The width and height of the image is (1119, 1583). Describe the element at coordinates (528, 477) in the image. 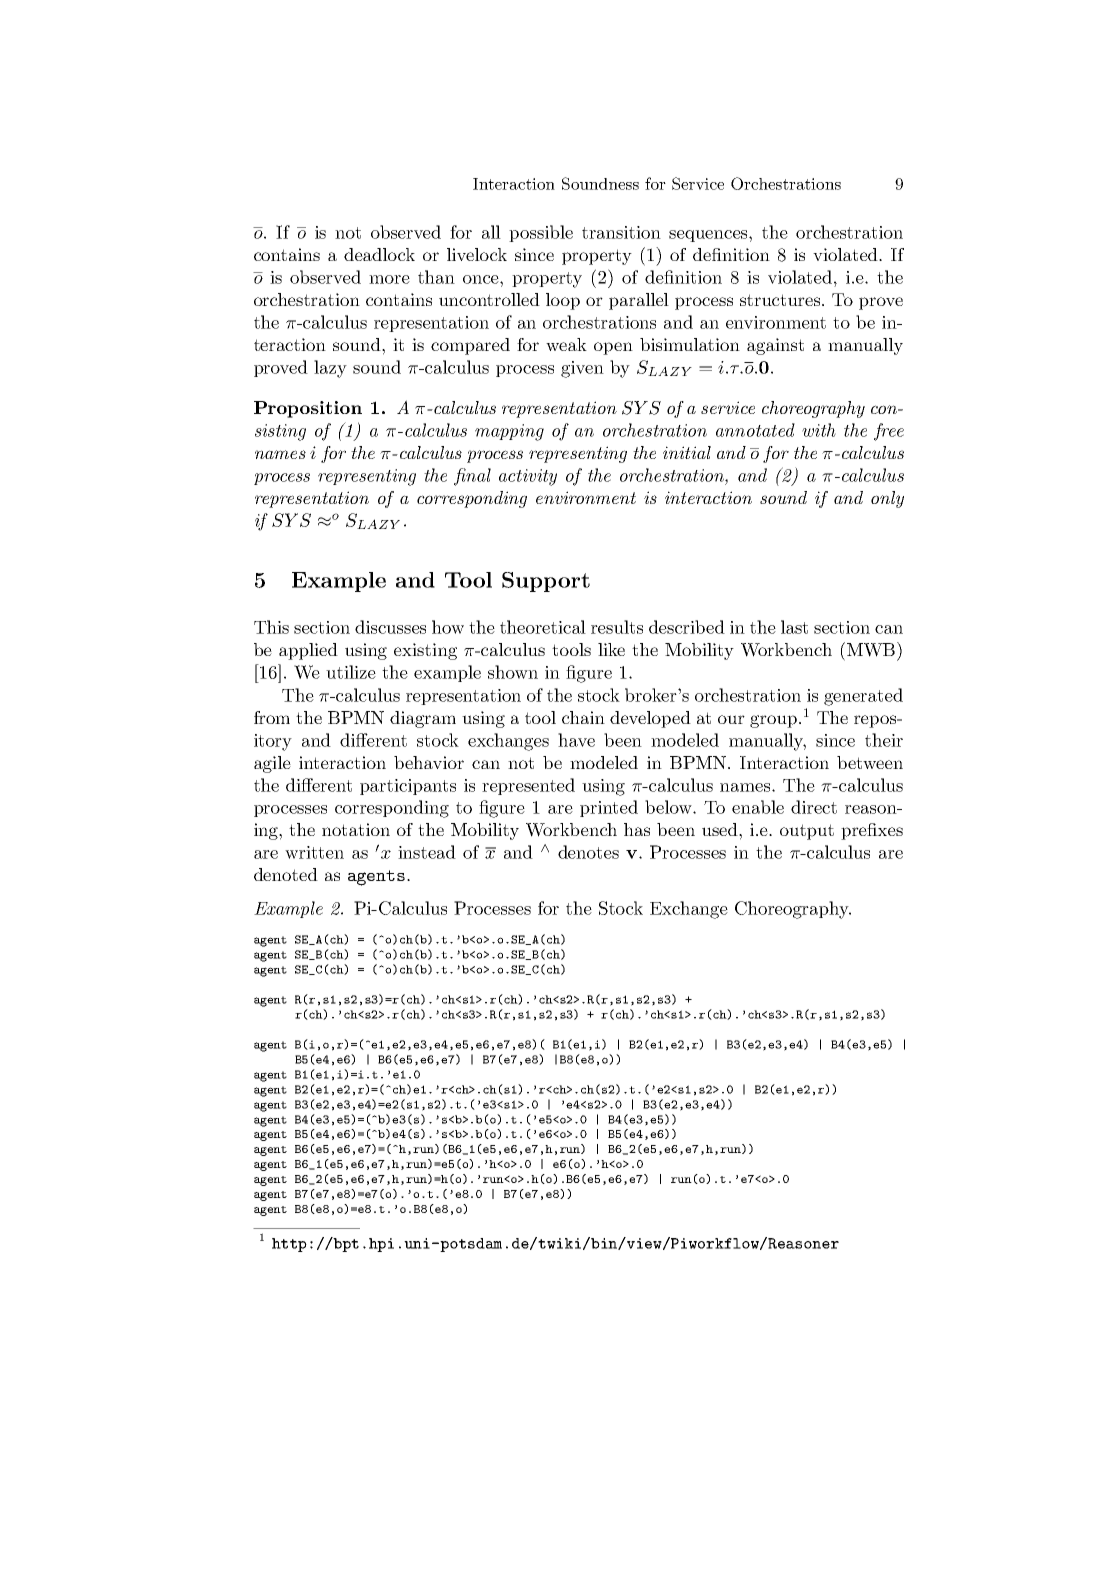

I see `activity` at that location.
